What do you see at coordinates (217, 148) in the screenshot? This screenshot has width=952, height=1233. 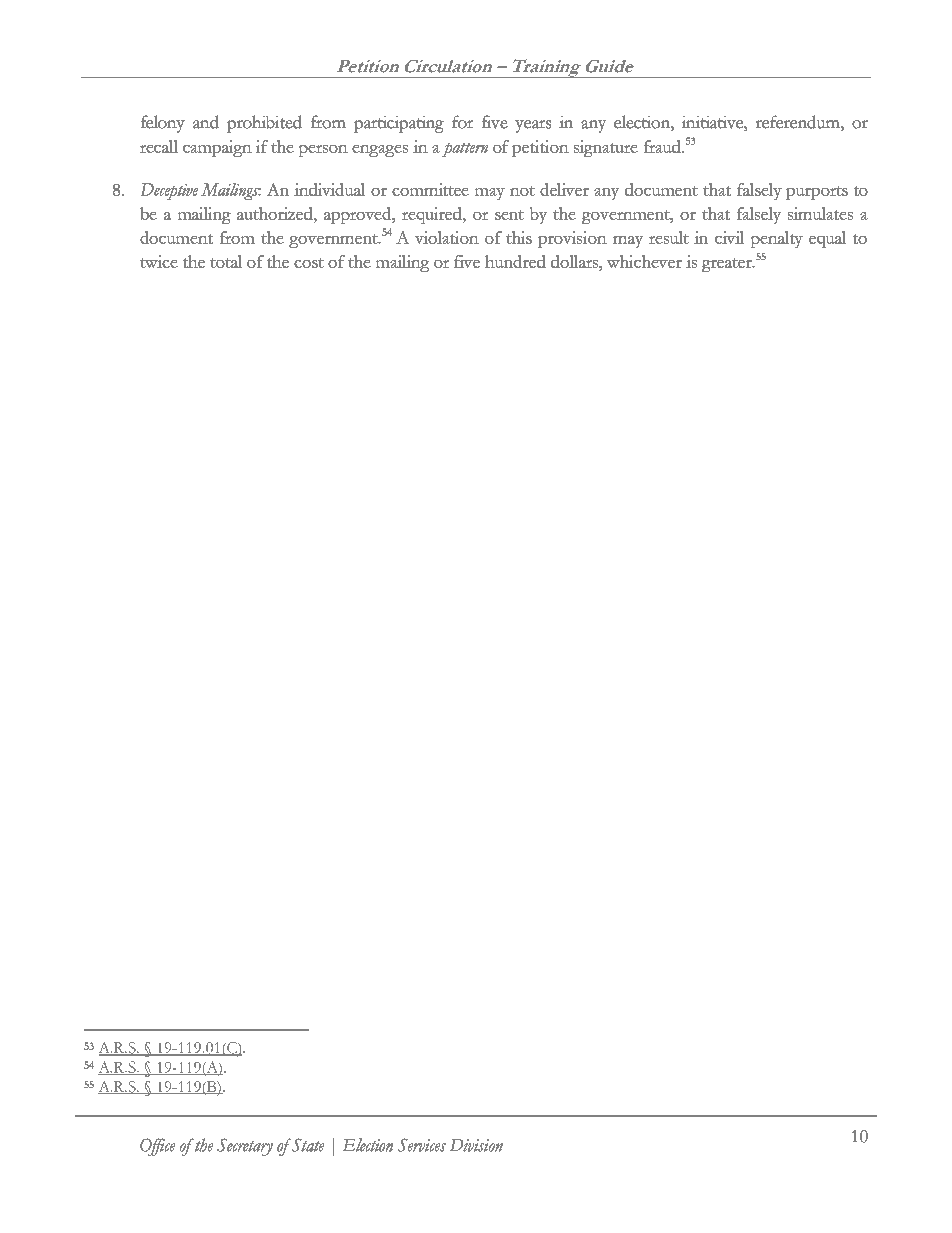 I see `campaign` at bounding box center [217, 148].
